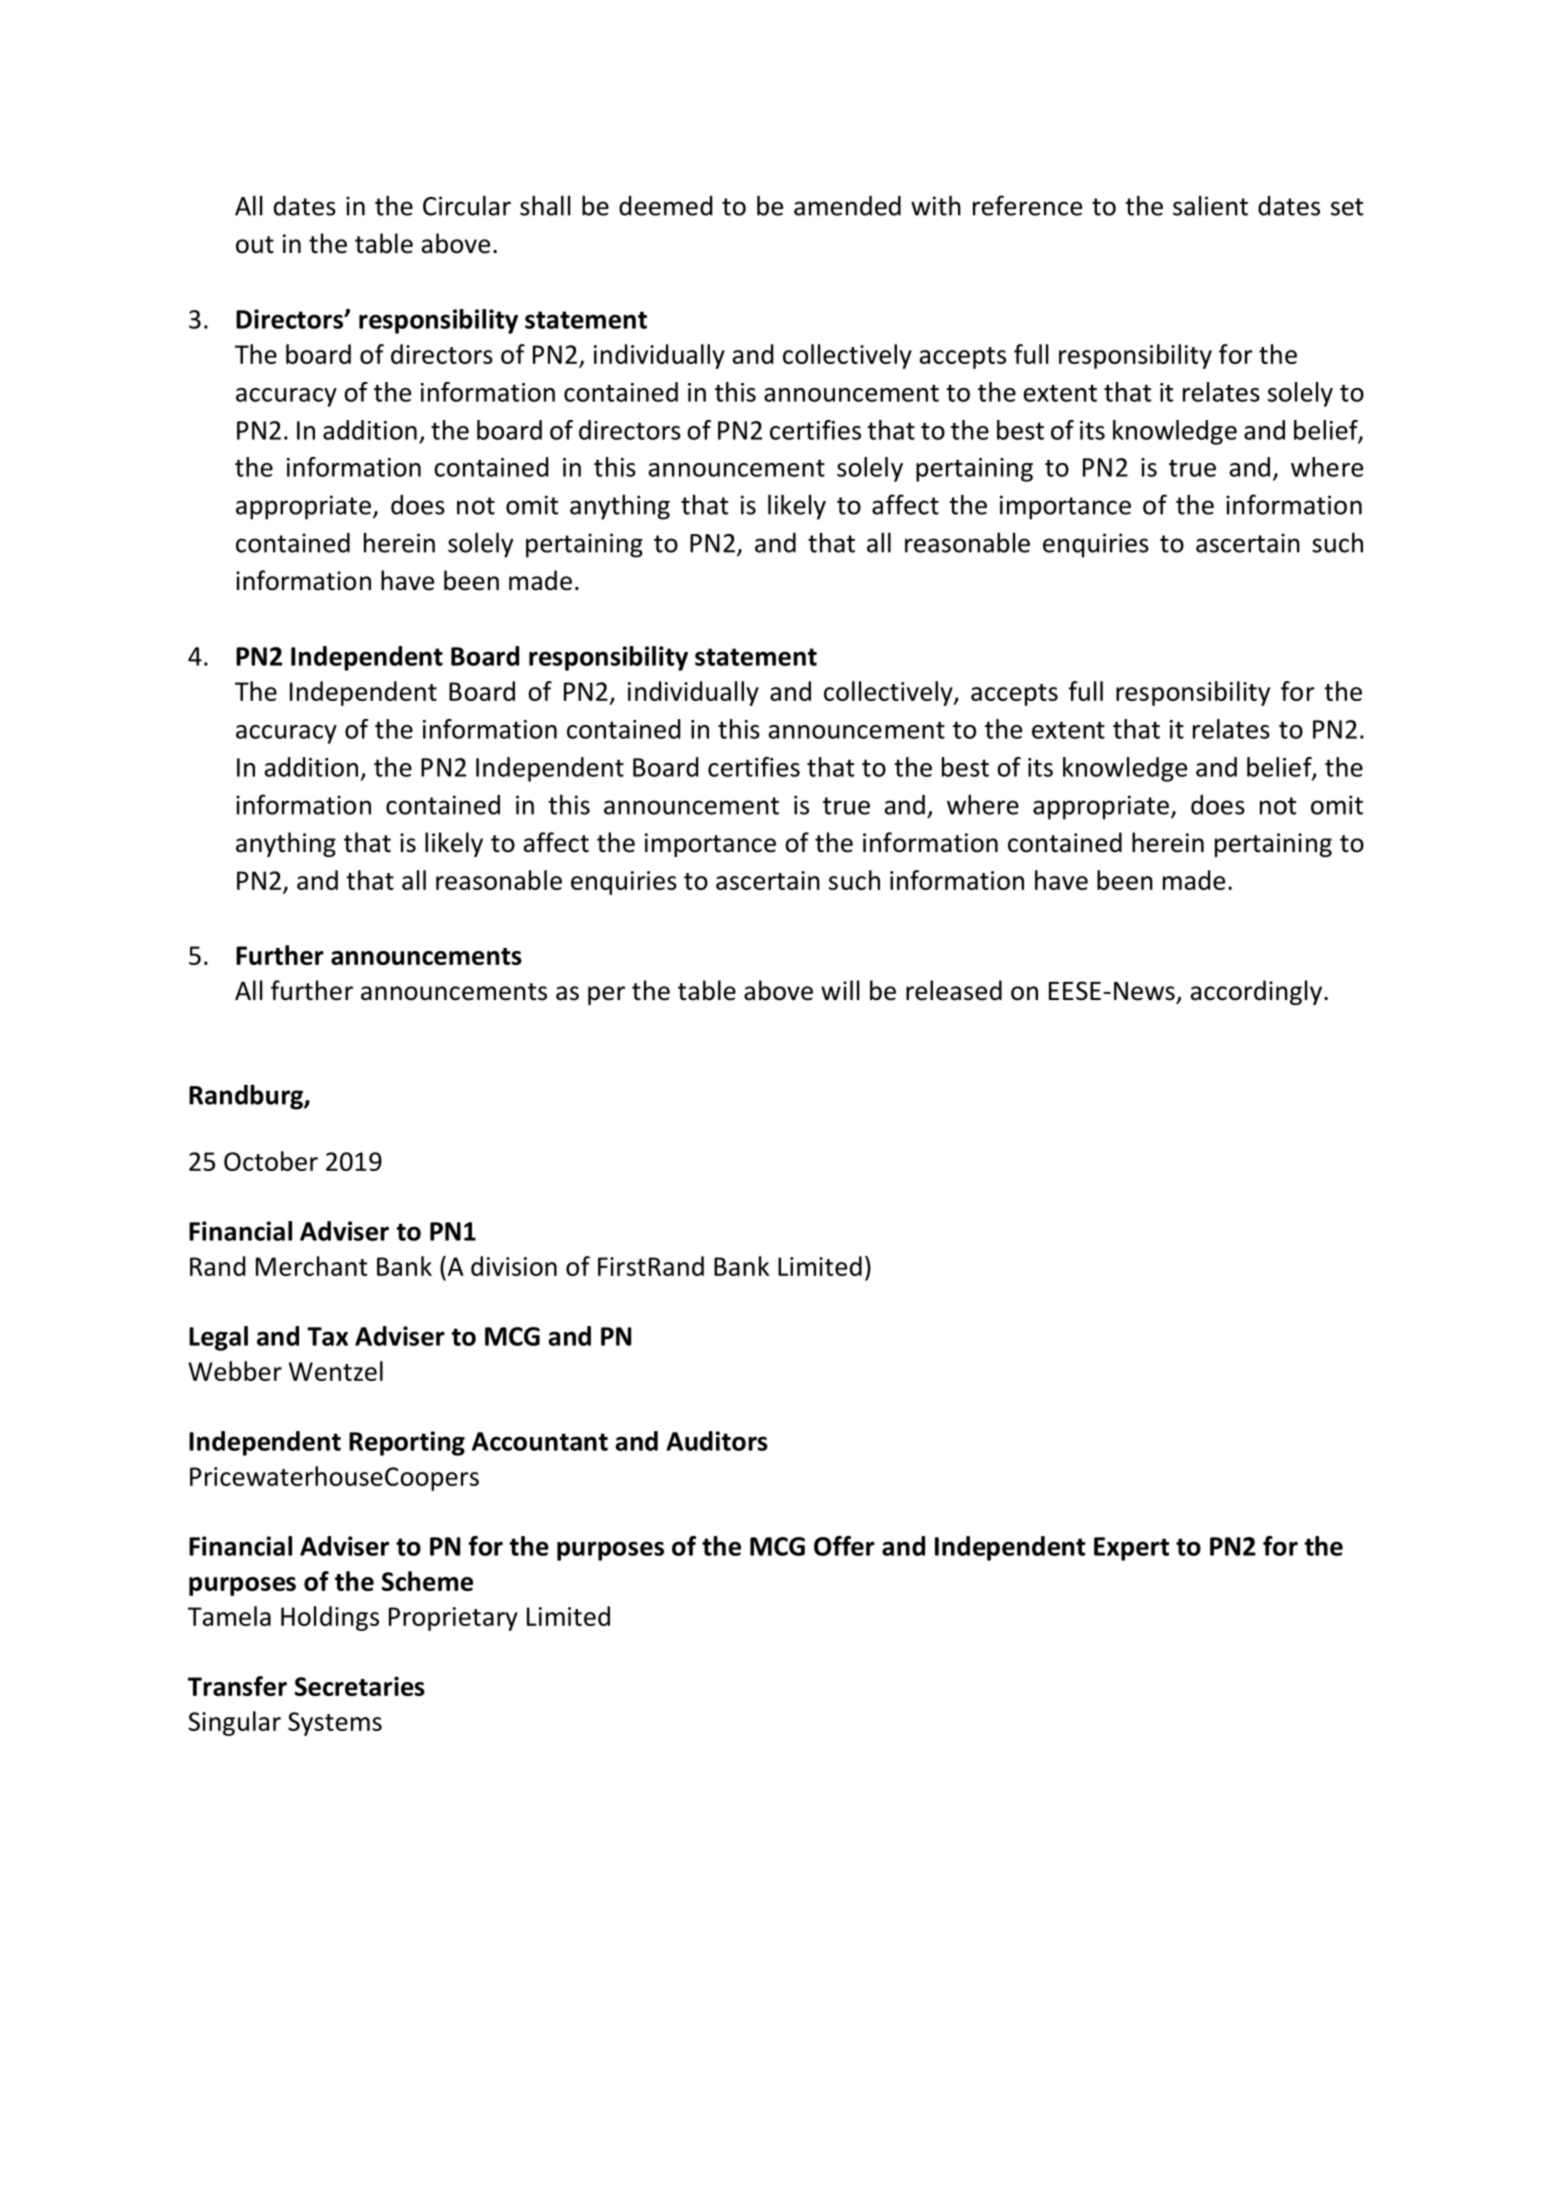  I want to click on Circular, so click(467, 205).
